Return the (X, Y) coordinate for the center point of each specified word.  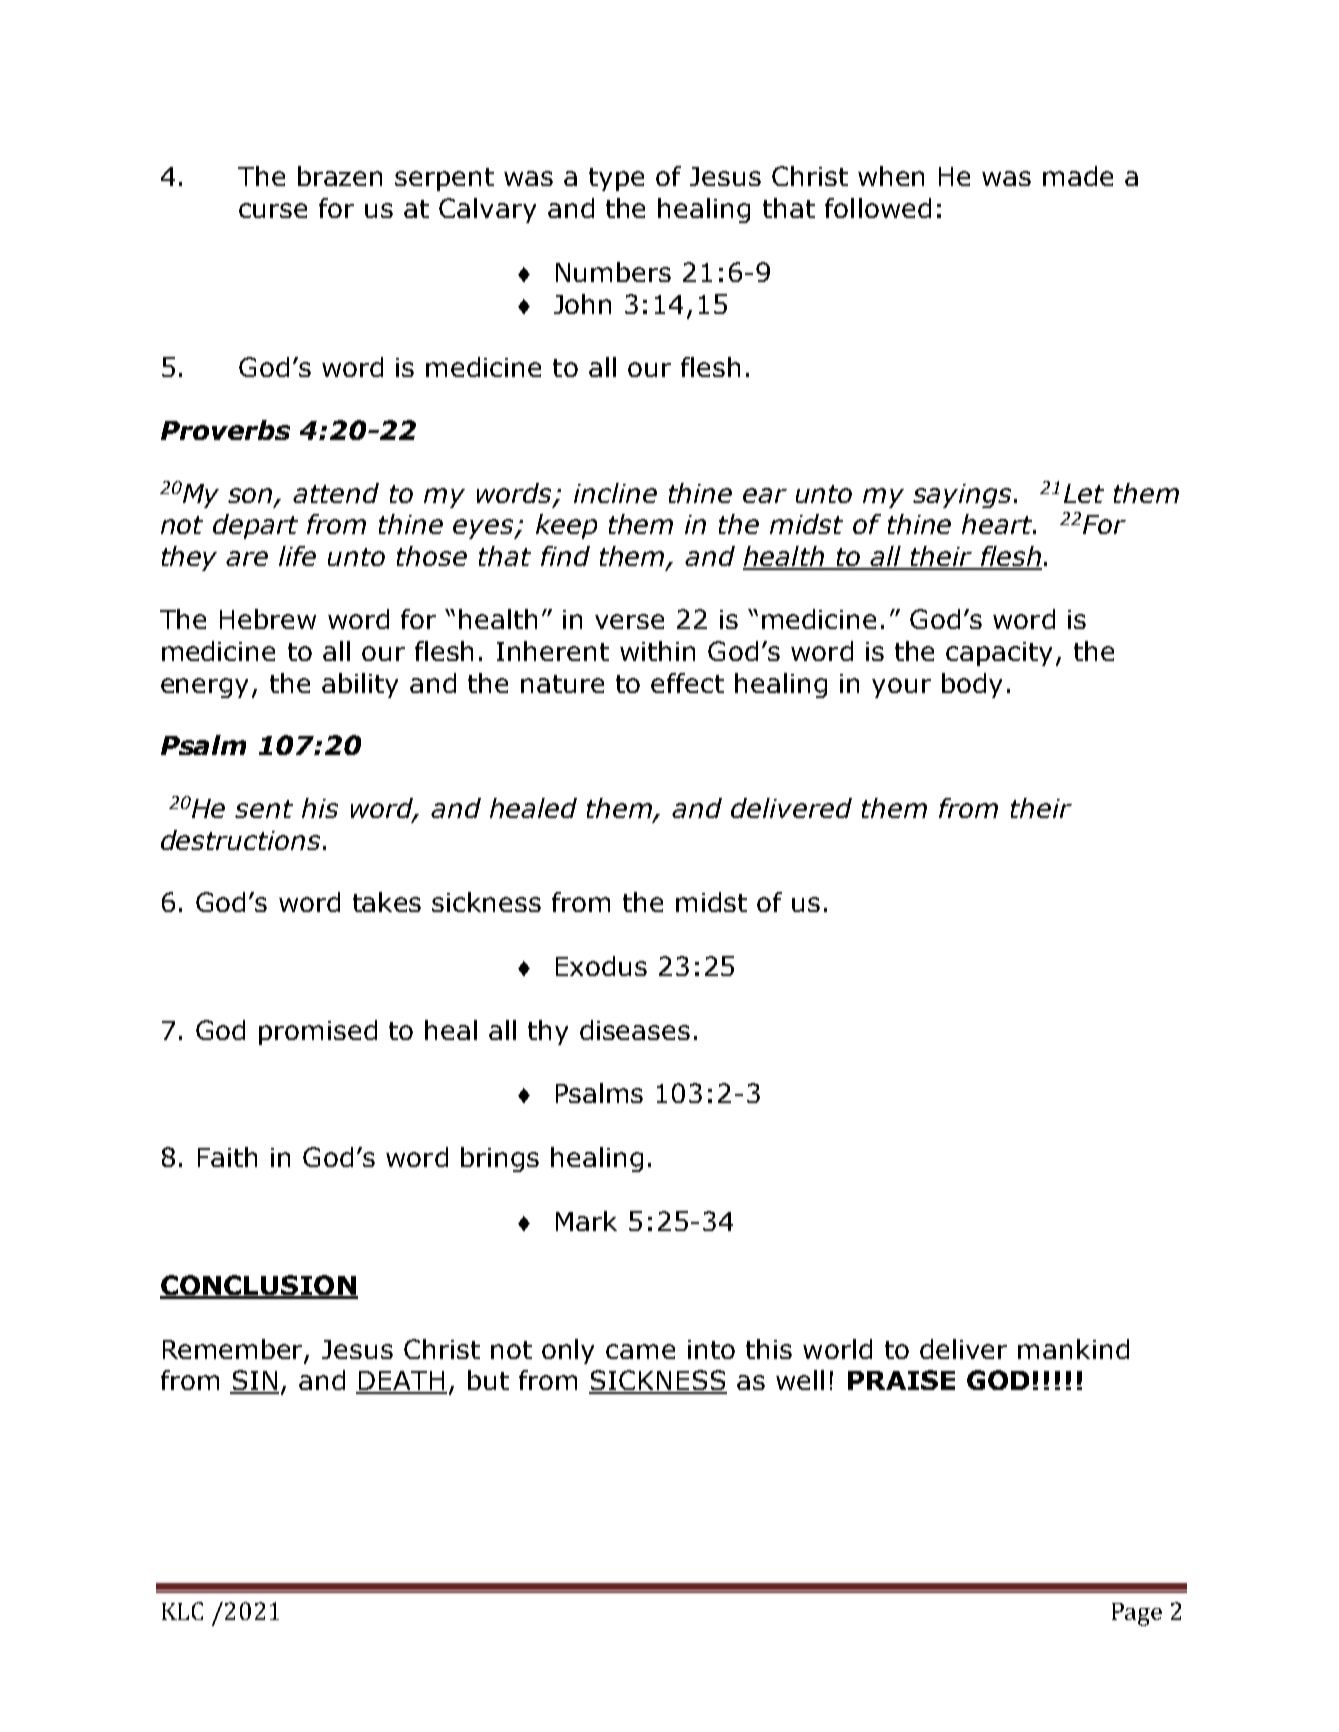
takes (387, 902)
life (297, 556)
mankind (1073, 1349)
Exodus (601, 966)
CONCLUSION (259, 1286)
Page (1137, 1614)
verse (629, 621)
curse (273, 210)
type (616, 179)
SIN (254, 1381)
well (800, 1380)
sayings (962, 496)
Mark (586, 1221)
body (972, 685)
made (1078, 176)
